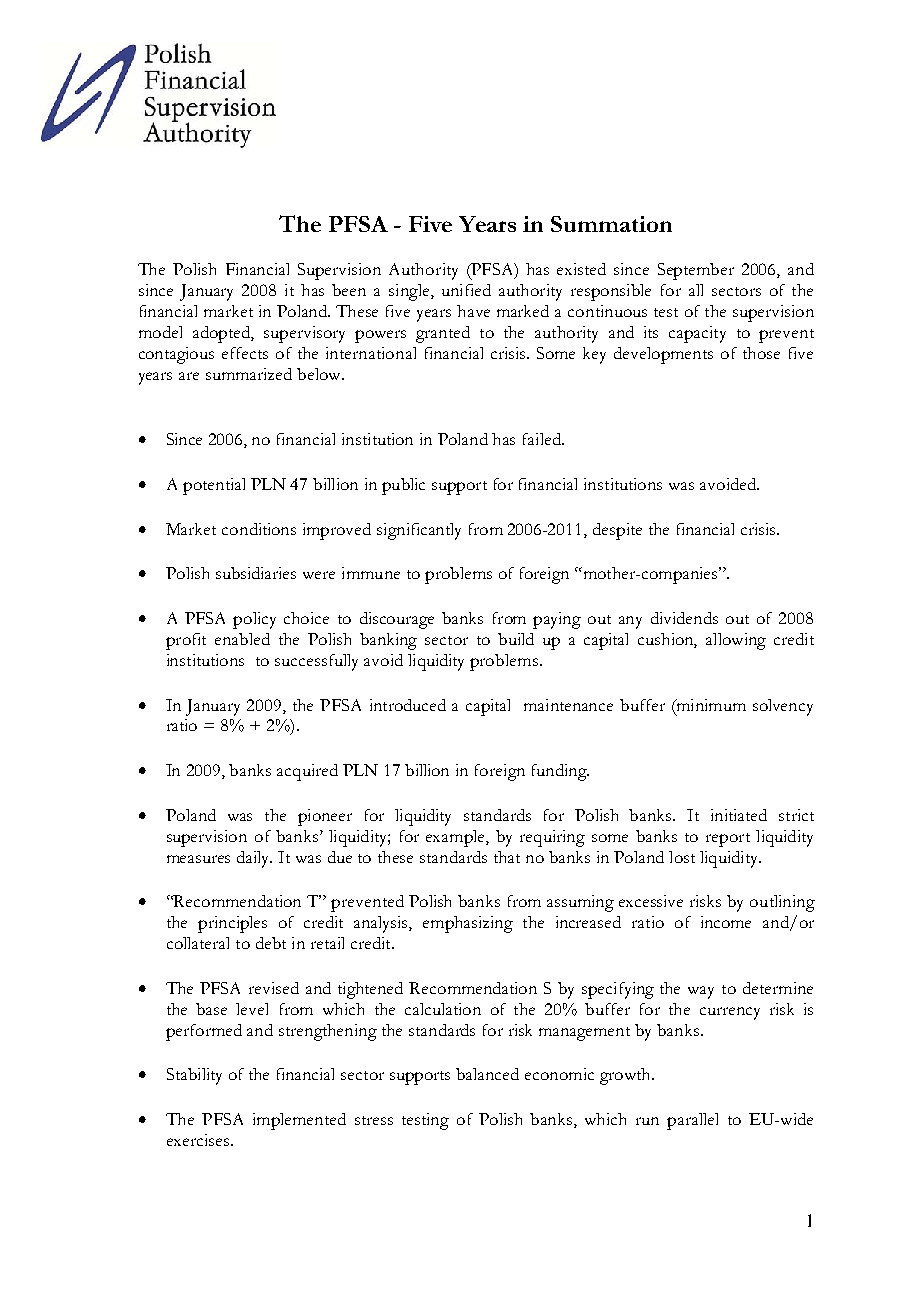 The width and height of the image is (924, 1308). What do you see at coordinates (214, 486) in the image?
I see `potential` at bounding box center [214, 486].
